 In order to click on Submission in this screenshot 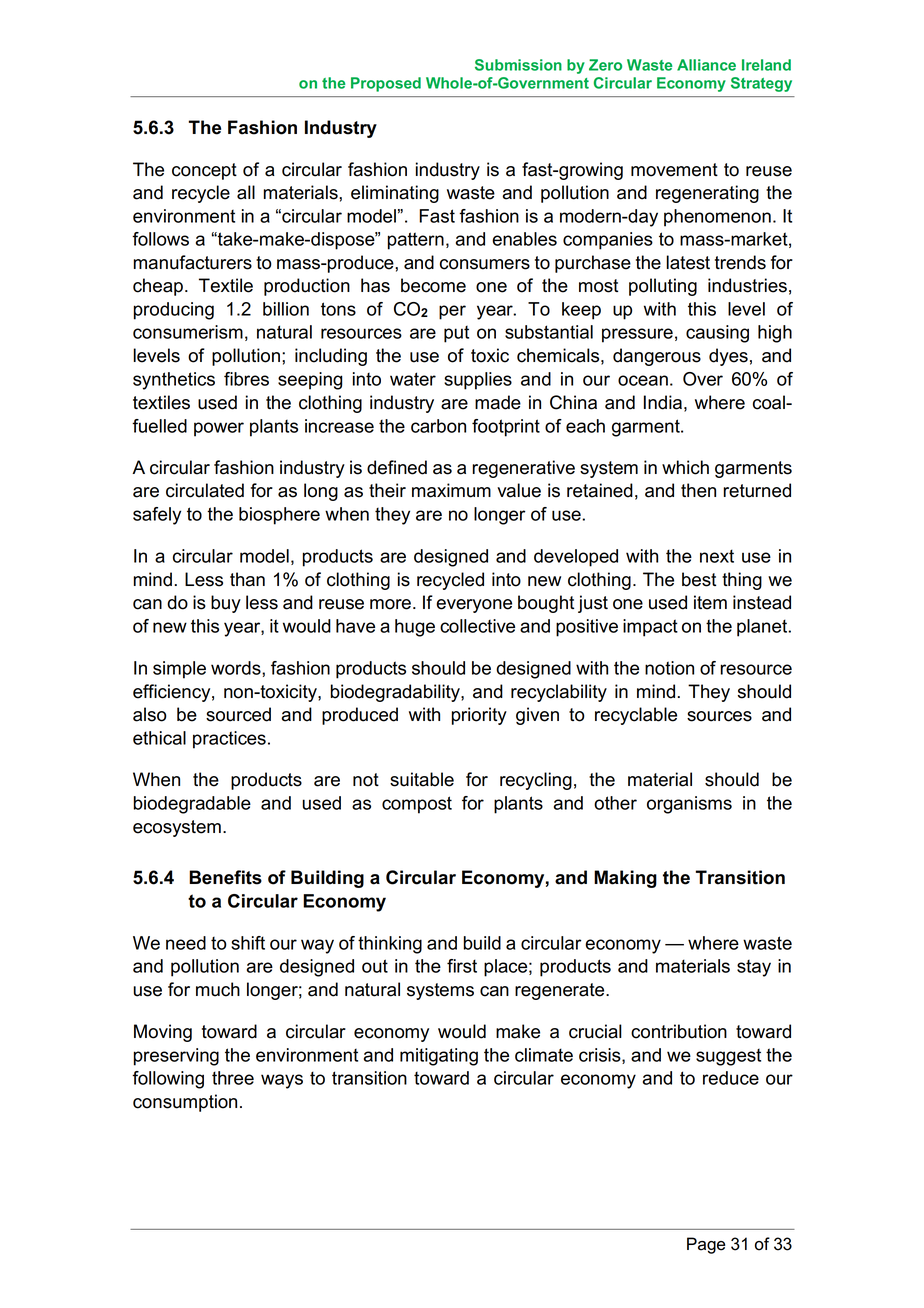, I will do `click(518, 65)`.
